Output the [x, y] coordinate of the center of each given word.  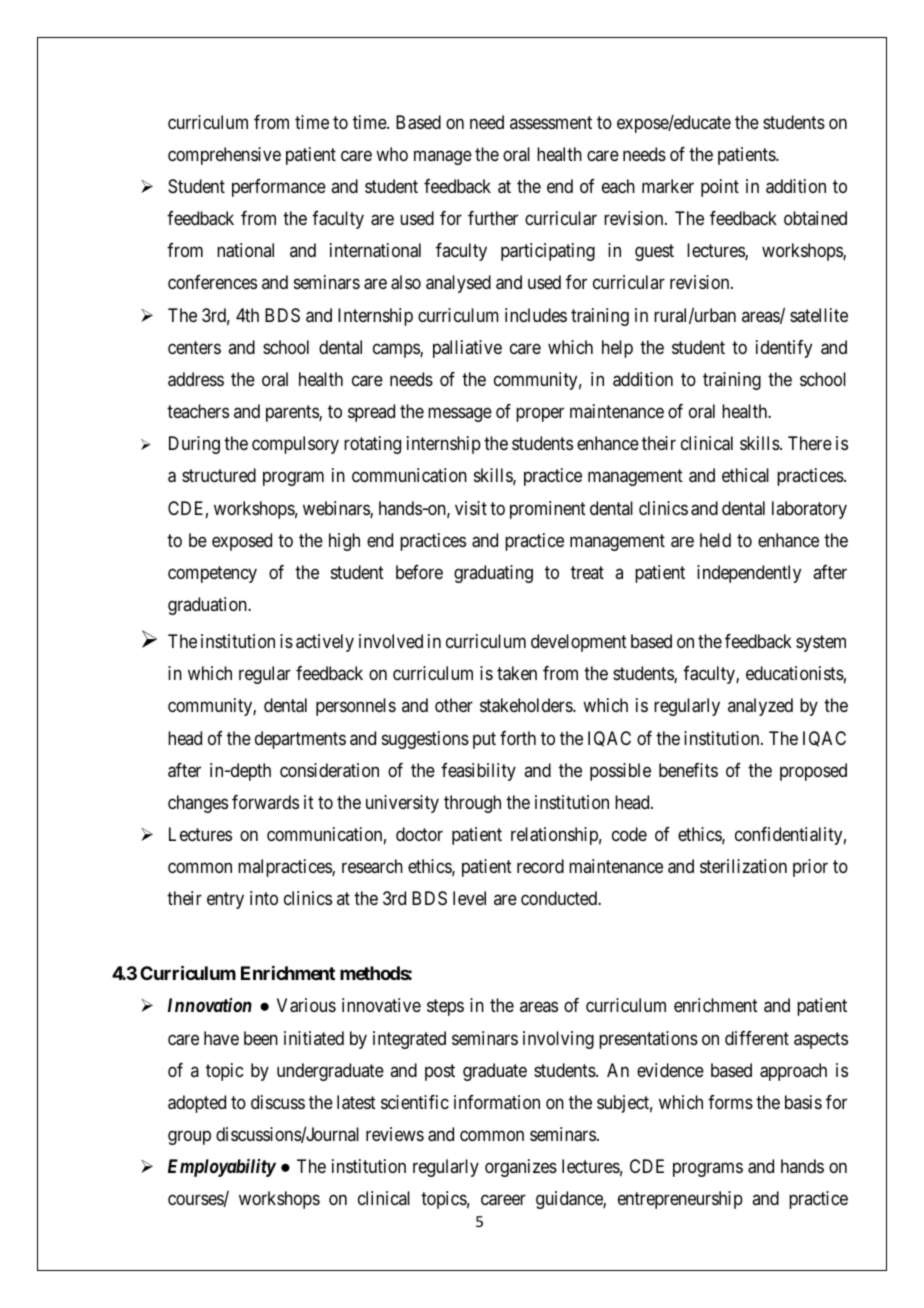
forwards [265, 802]
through [472, 804]
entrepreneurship [680, 1200]
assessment [551, 122]
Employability [222, 1168]
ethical [745, 475]
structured [219, 475]
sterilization [743, 866]
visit [471, 508]
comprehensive [224, 156]
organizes [521, 1168]
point [720, 188]
